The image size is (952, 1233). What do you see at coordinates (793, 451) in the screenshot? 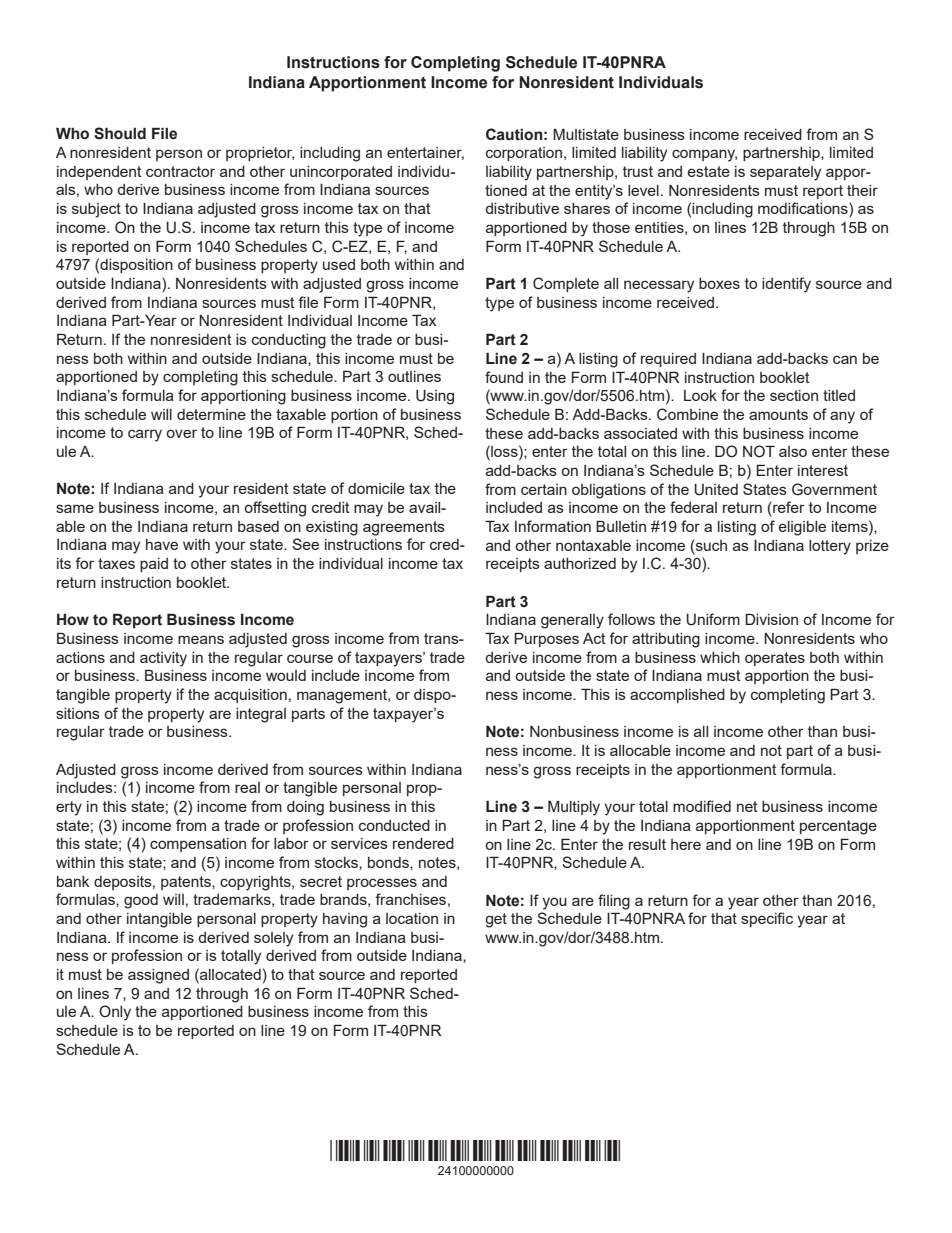
I see `also` at bounding box center [793, 451].
